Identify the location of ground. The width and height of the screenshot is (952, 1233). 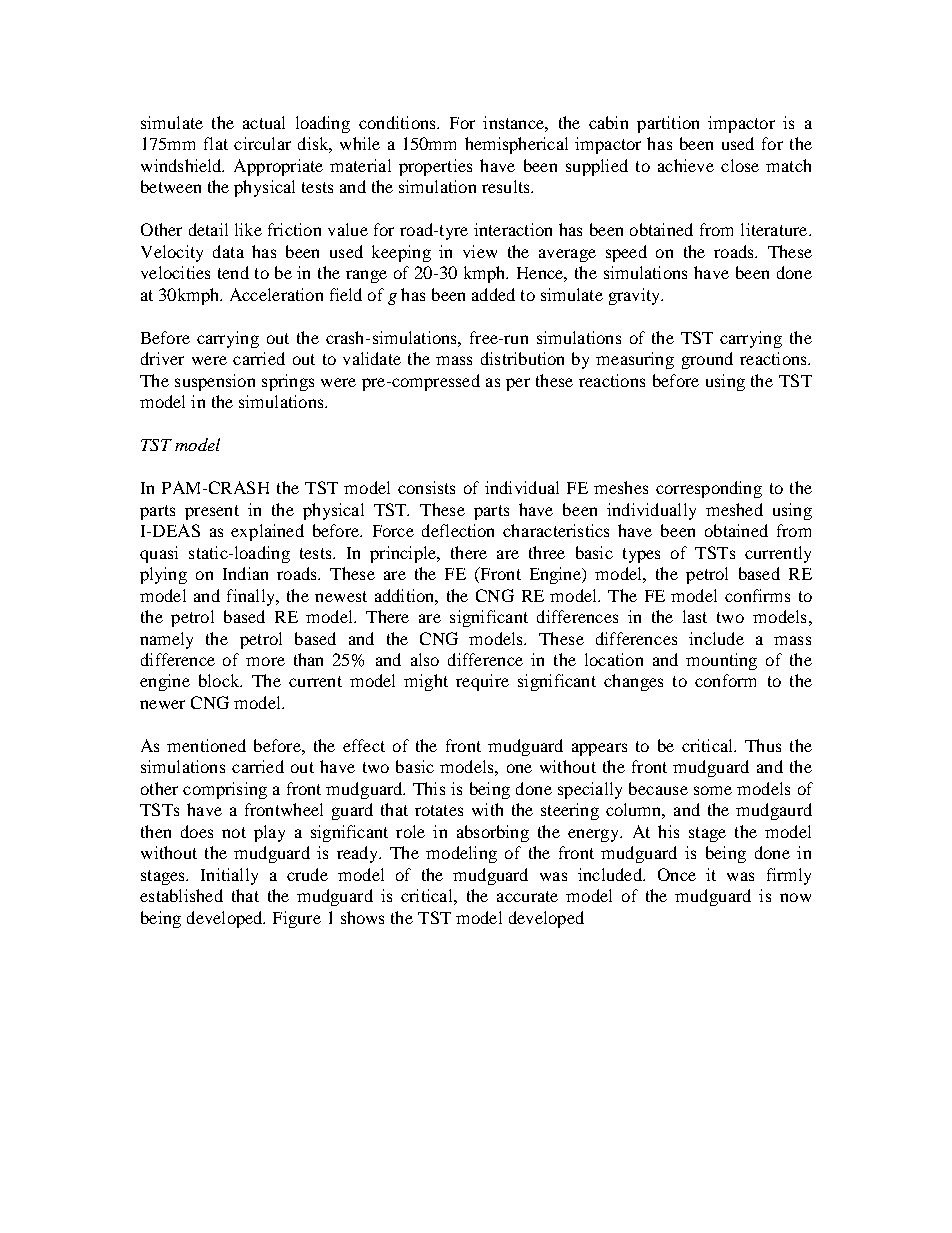
(707, 360).
